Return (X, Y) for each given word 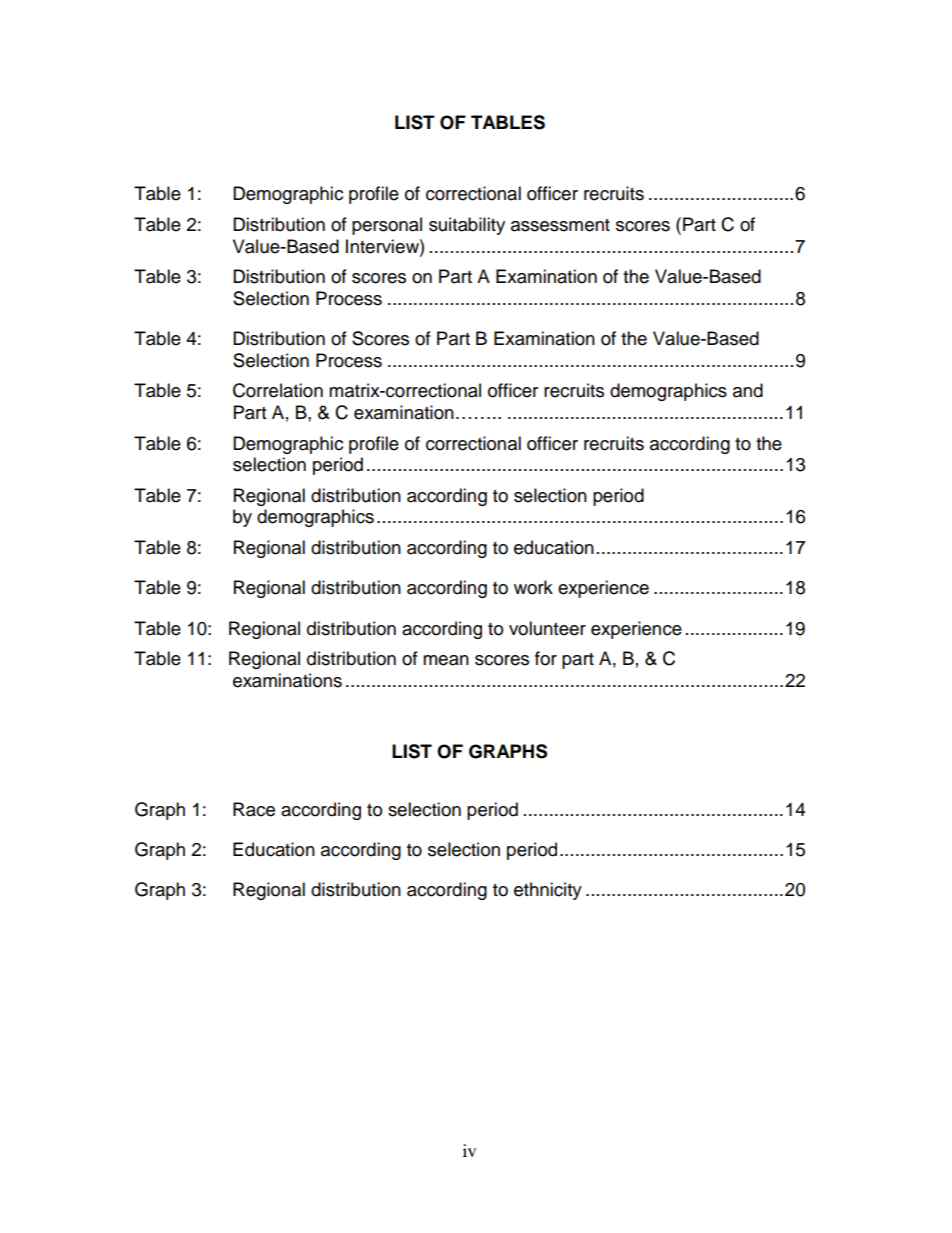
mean (446, 660)
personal (387, 226)
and (748, 390)
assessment (560, 225)
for (546, 658)
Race (254, 809)
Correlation (278, 390)
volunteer (547, 628)
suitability (467, 226)
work (533, 587)
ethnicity (548, 891)
